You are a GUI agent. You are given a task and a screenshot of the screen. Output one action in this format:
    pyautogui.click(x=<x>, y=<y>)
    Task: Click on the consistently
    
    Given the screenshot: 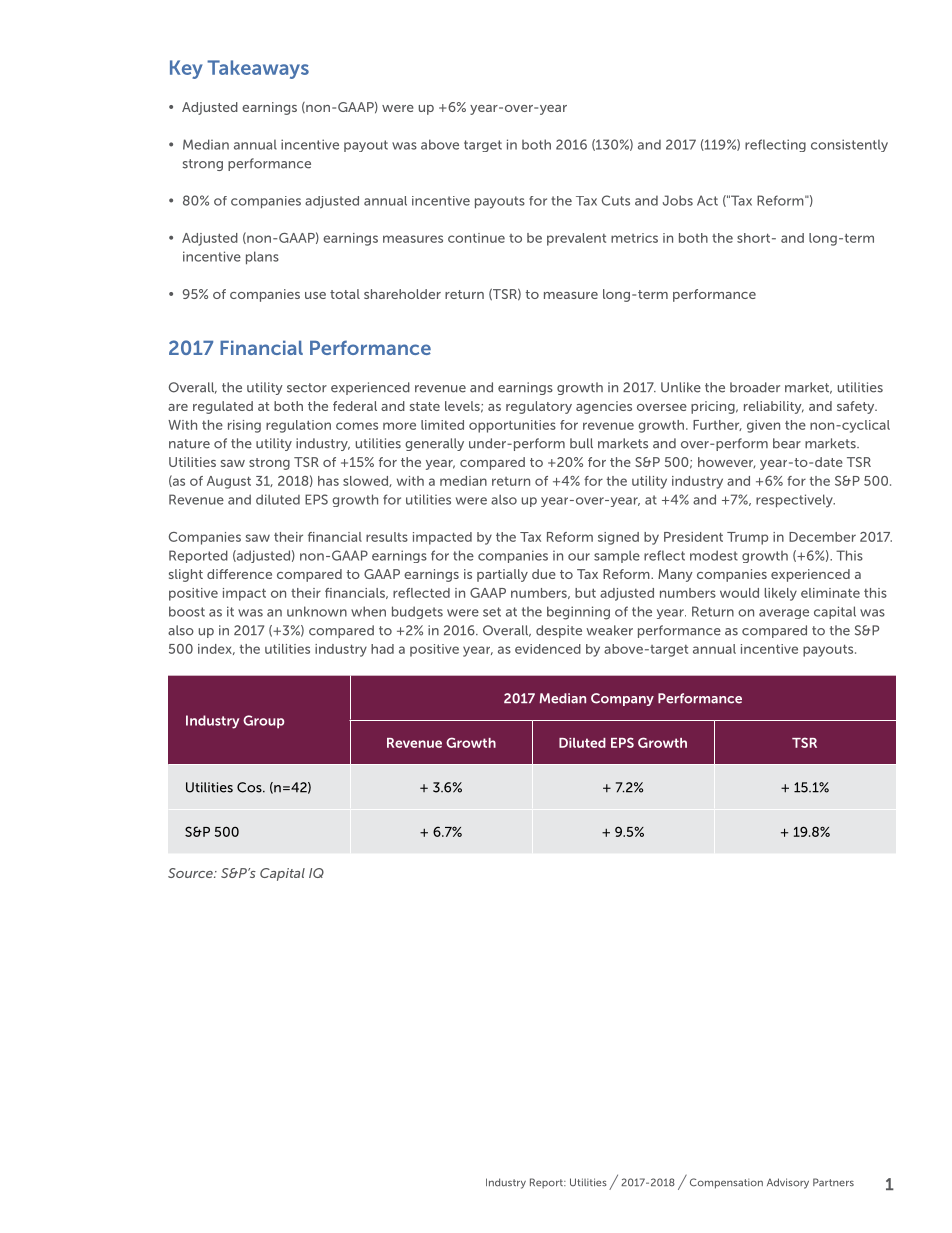 What is the action you would take?
    pyautogui.click(x=849, y=145)
